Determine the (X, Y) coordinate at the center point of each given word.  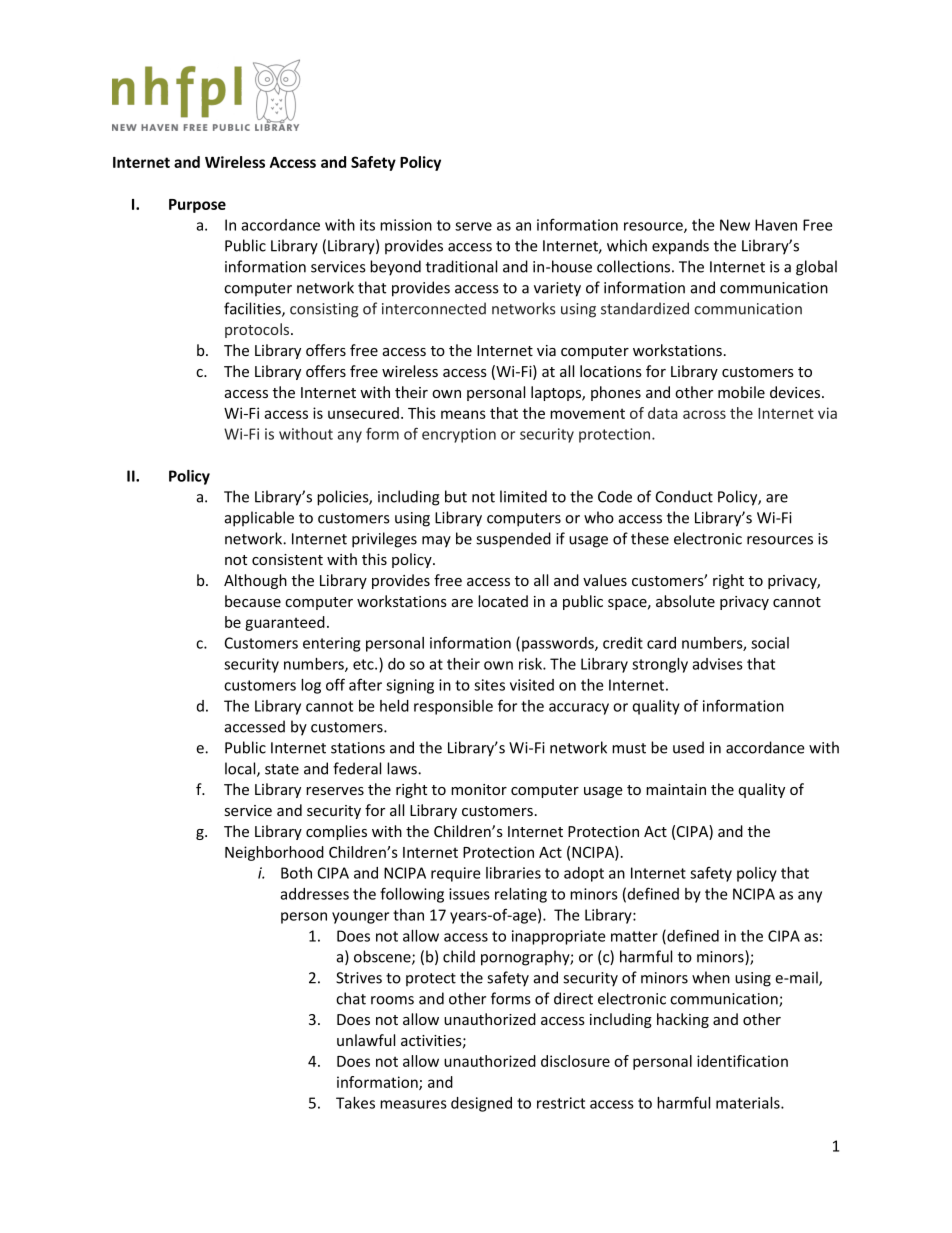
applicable (259, 519)
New (735, 225)
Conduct (684, 496)
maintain (676, 789)
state (282, 769)
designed (481, 1104)
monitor (479, 789)
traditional (461, 266)
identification (742, 1061)
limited (523, 496)
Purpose (197, 206)
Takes (355, 1103)
